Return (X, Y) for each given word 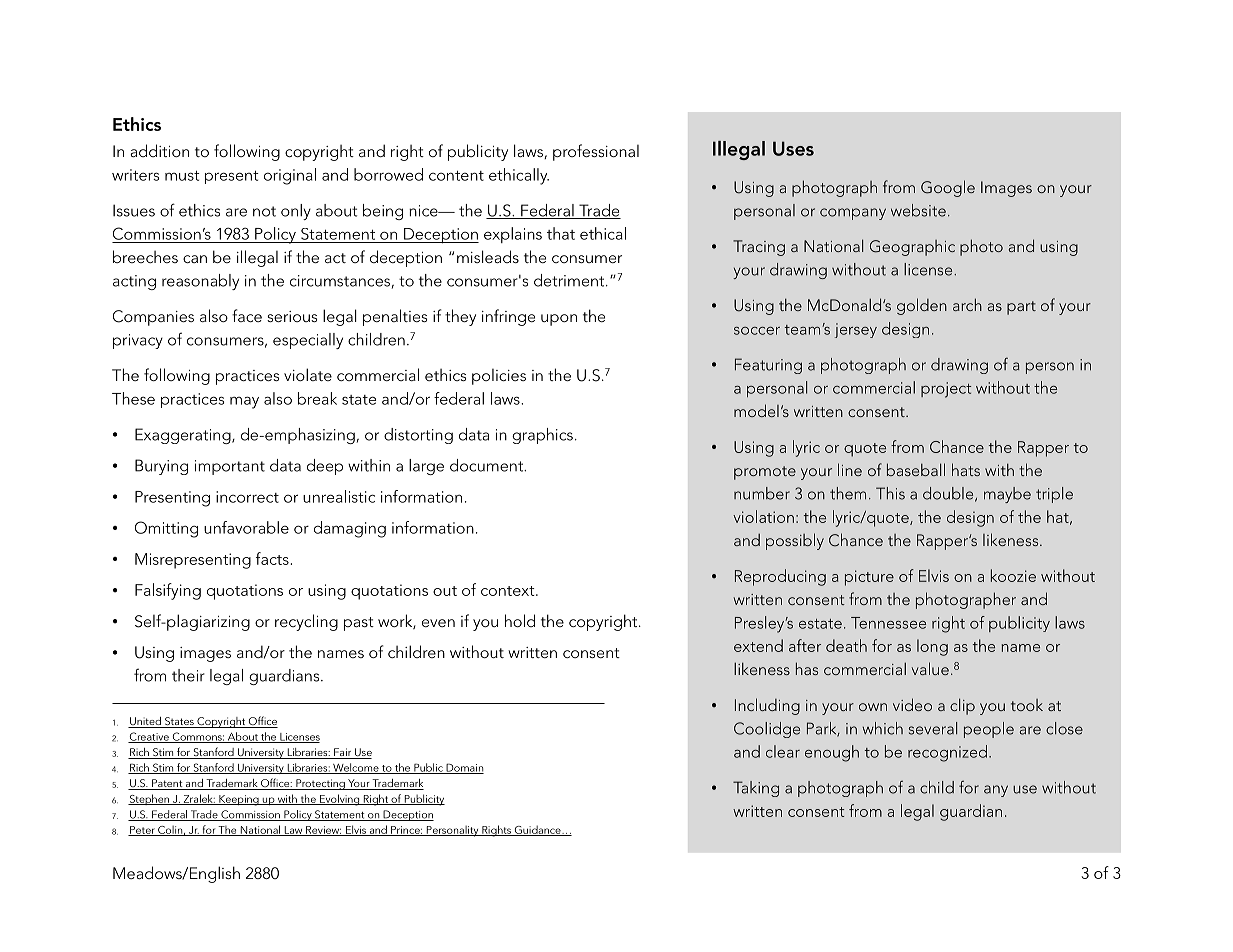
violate (308, 374)
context (509, 591)
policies (499, 377)
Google (948, 188)
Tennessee (888, 623)
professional (596, 152)
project (946, 390)
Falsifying (168, 591)
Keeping (239, 800)
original (290, 176)
